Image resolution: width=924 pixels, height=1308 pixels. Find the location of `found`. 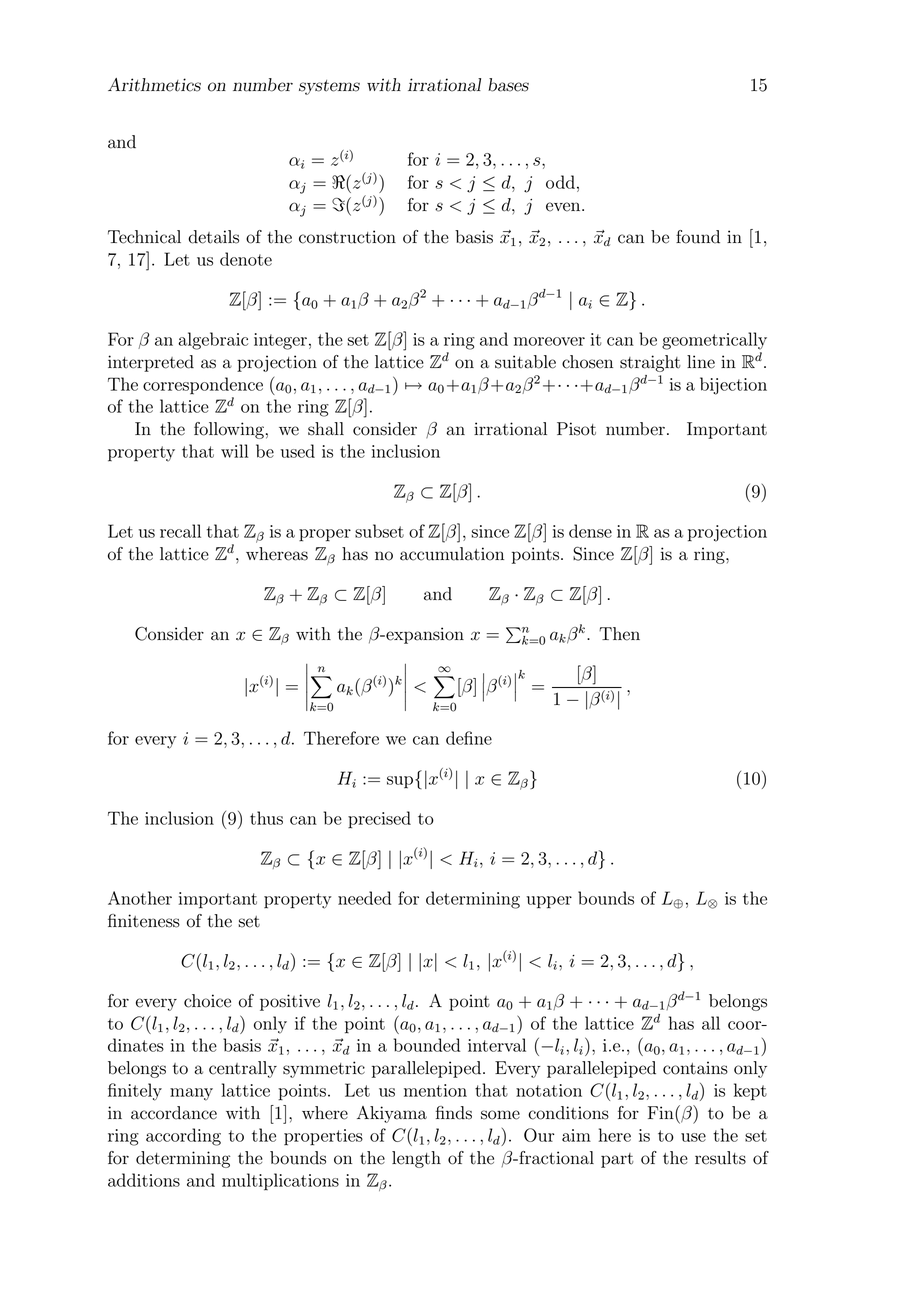

found is located at coordinates (698, 237).
